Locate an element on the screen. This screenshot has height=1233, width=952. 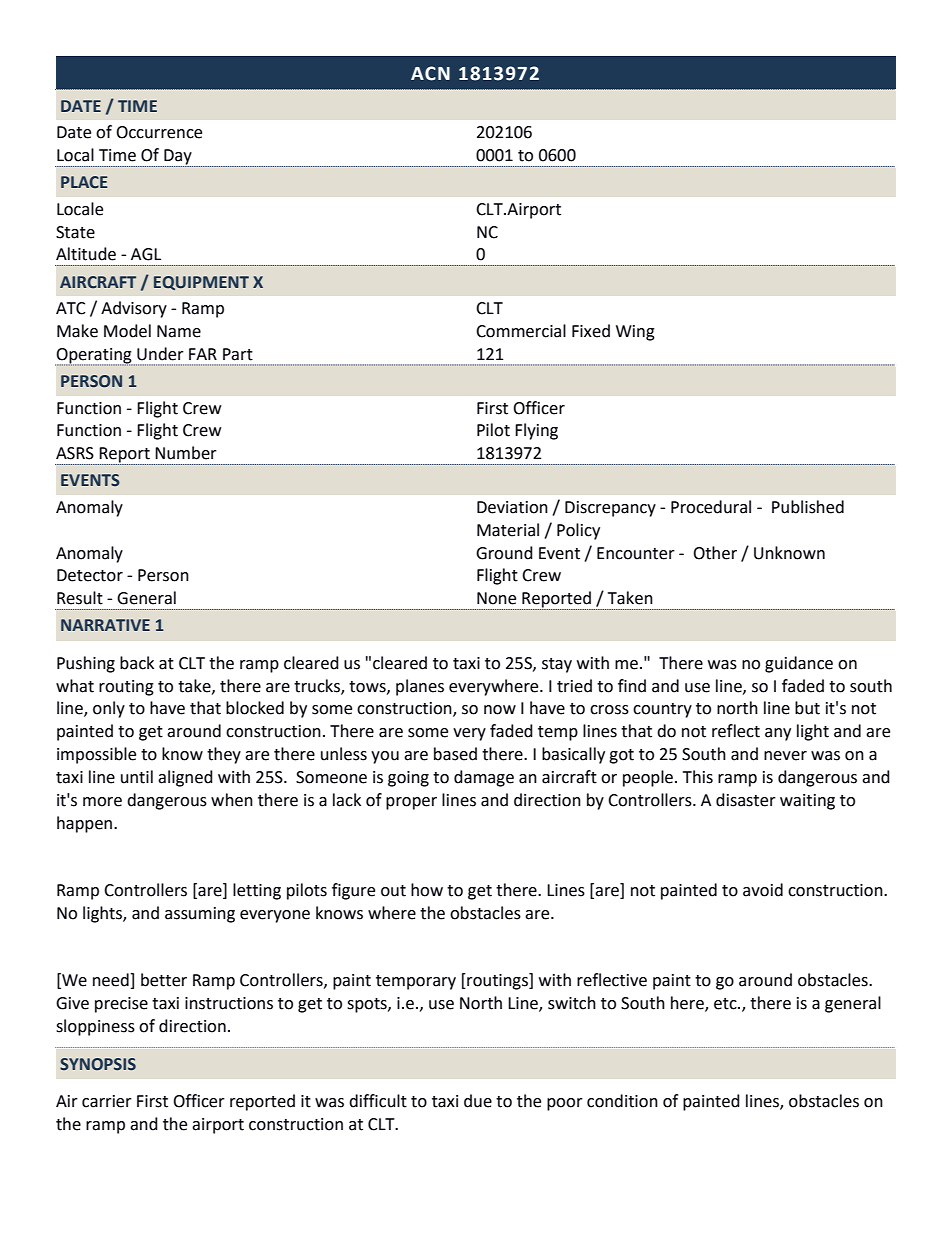
Fixed is located at coordinates (591, 331).
